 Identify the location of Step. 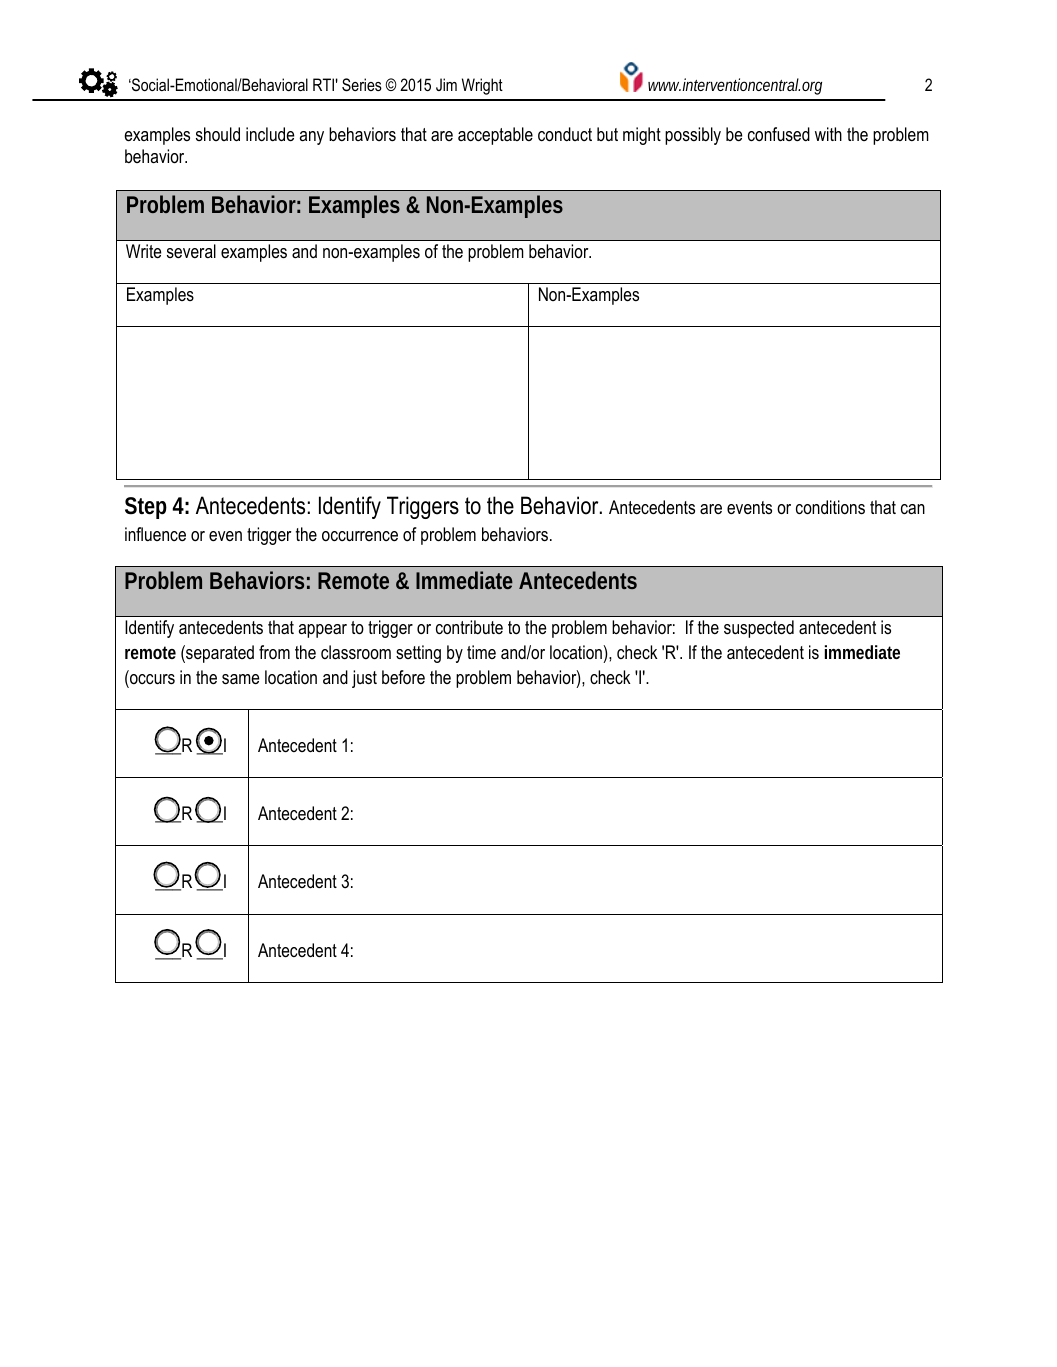
(146, 508).
